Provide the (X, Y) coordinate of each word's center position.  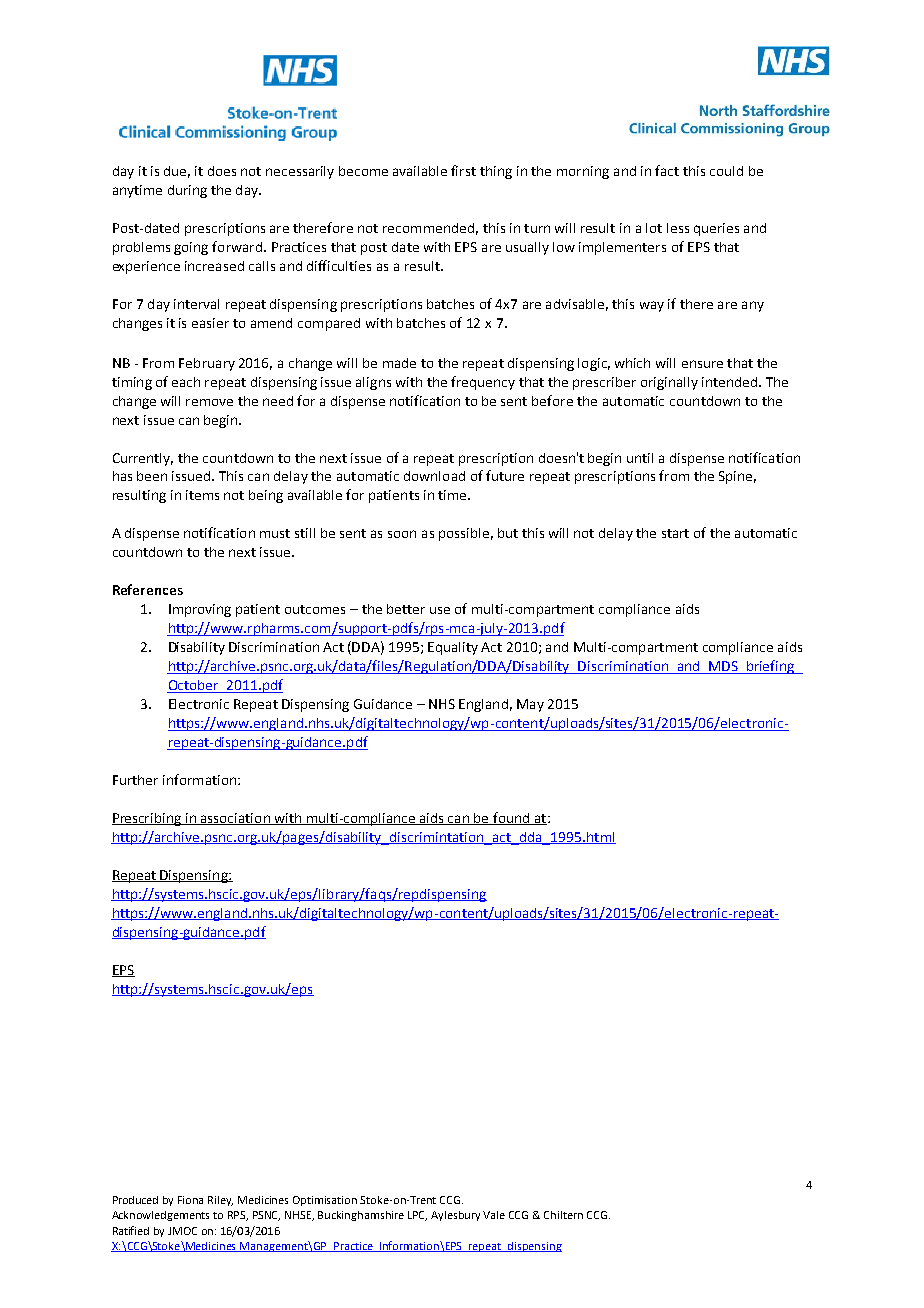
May (530, 705)
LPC (417, 1216)
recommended (428, 228)
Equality (453, 648)
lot (654, 228)
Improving (200, 610)
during (187, 191)
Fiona (190, 1200)
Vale (494, 1215)
